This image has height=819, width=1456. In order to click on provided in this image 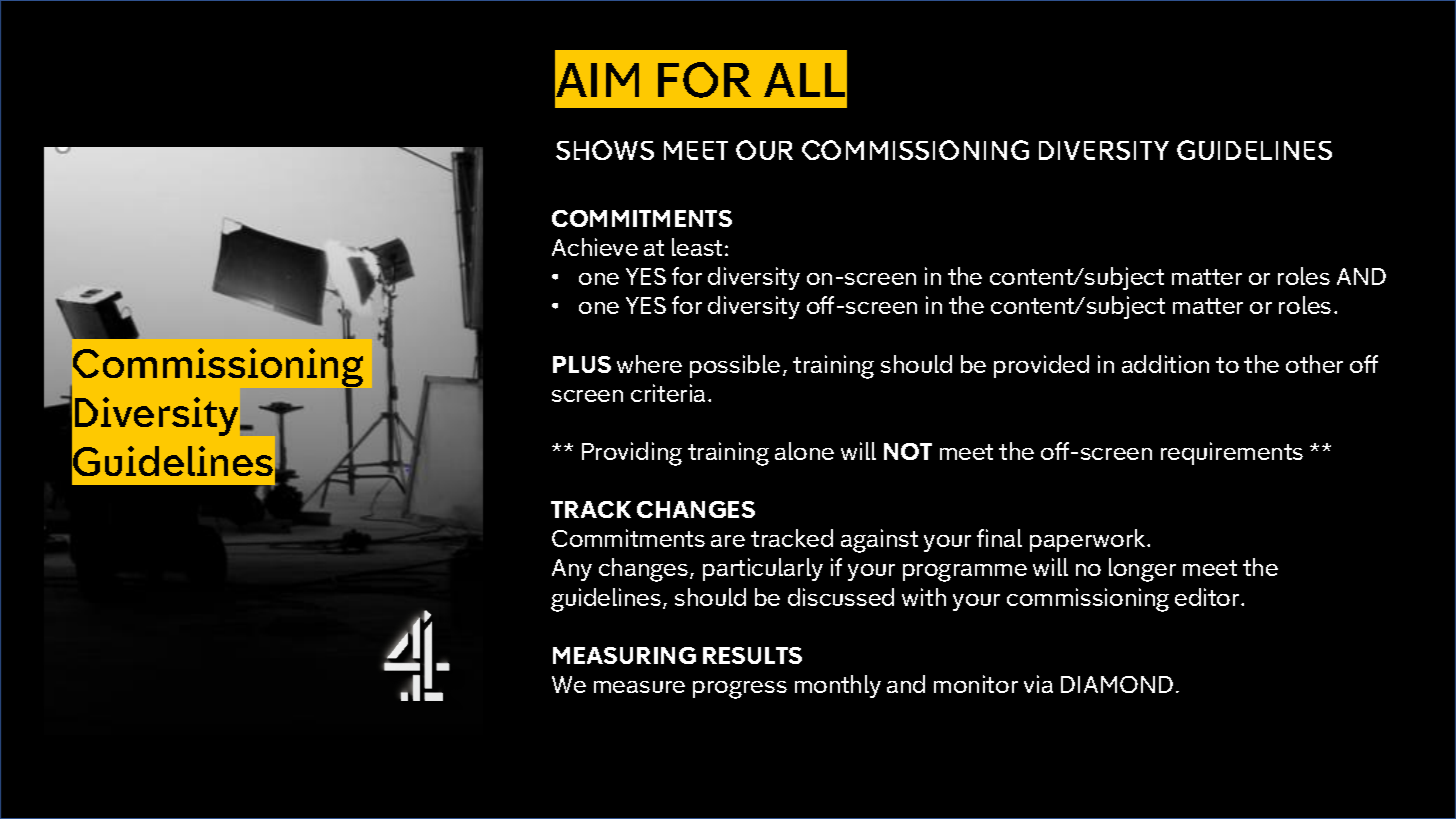, I will do `click(1041, 366)`.
